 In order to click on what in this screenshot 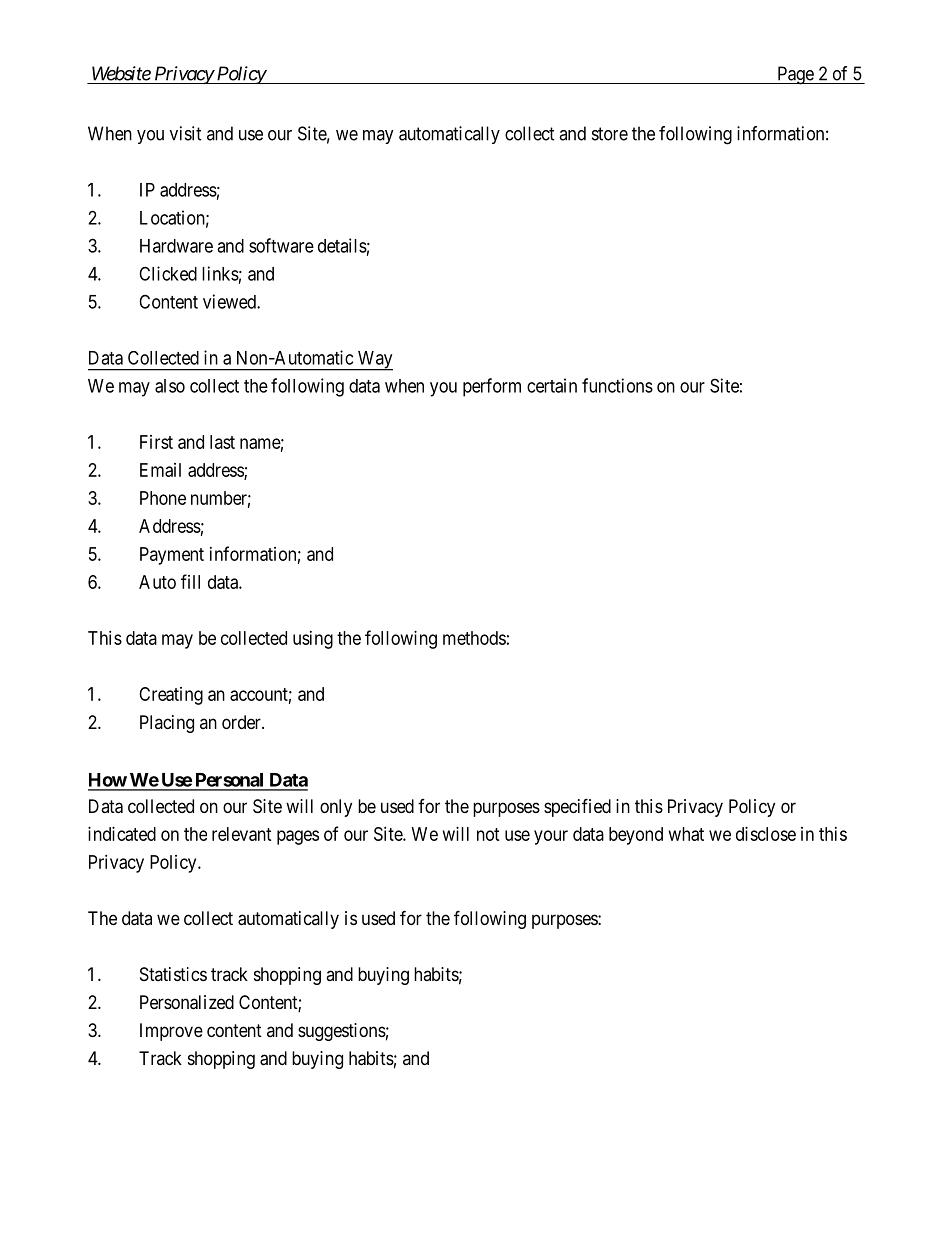, I will do `click(686, 834)`.
